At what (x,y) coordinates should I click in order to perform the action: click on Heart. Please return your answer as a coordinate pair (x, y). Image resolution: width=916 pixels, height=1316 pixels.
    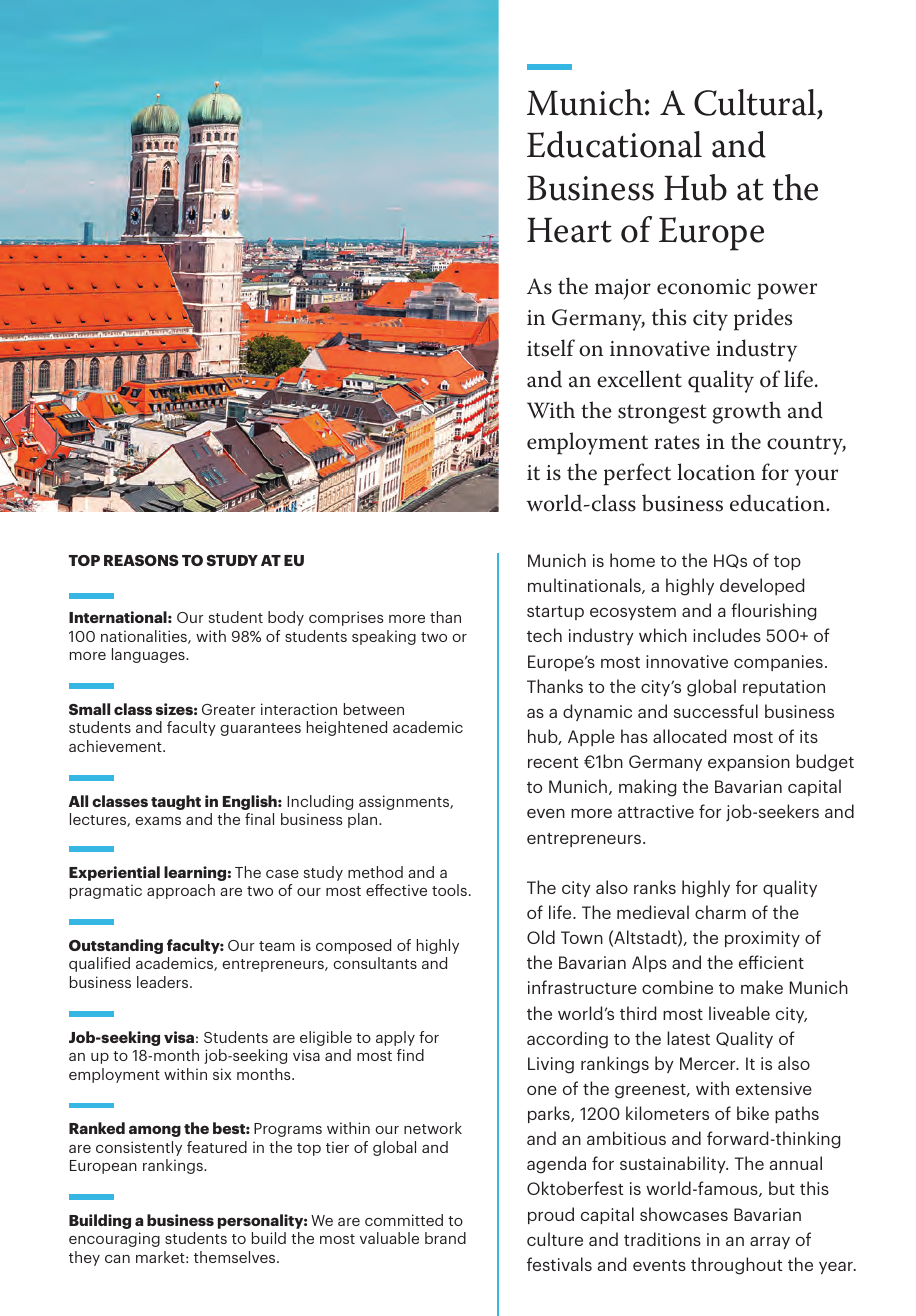
    Looking at the image, I should click on (569, 230).
